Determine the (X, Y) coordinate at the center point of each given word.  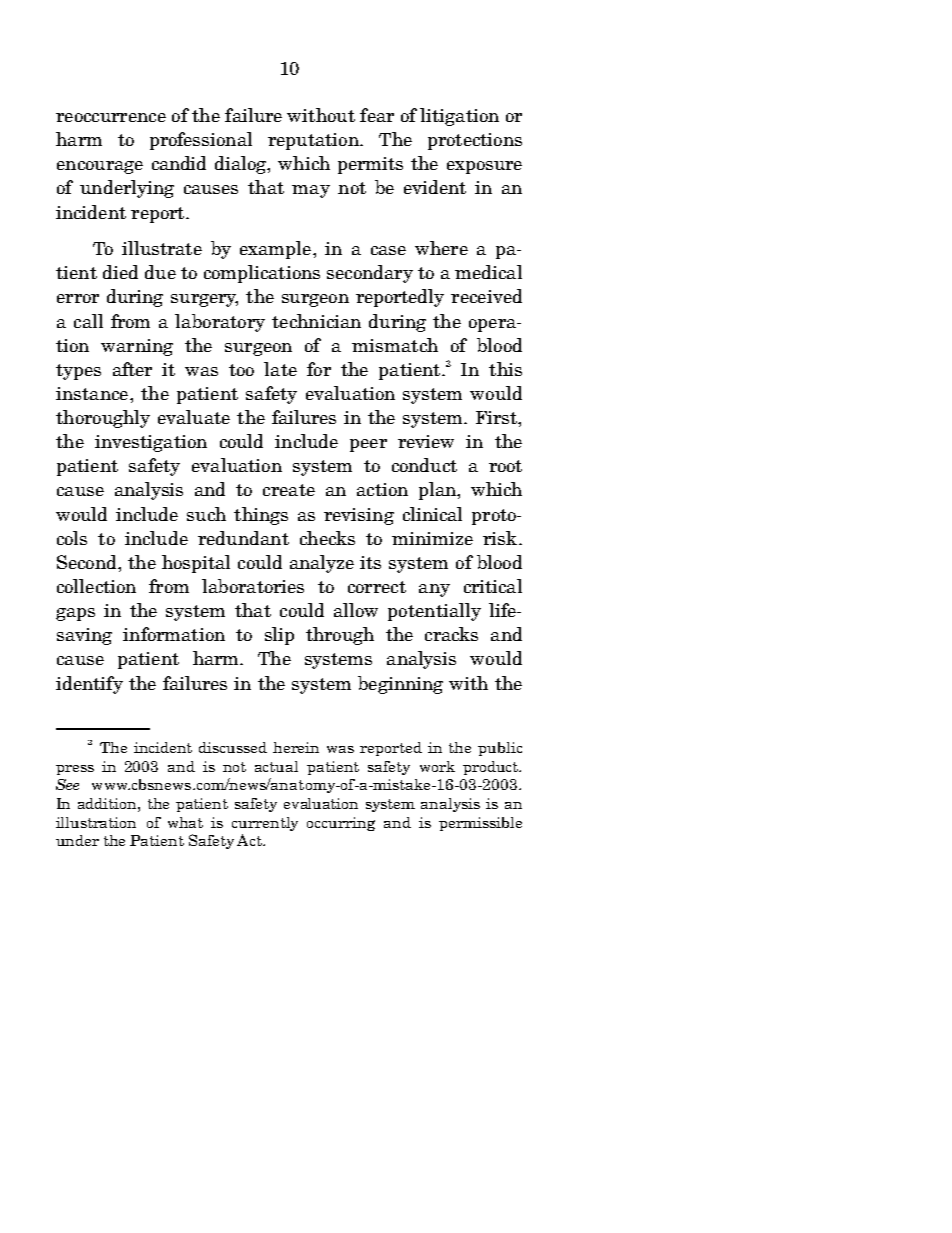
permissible (480, 824)
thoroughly (103, 419)
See (67, 784)
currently (265, 824)
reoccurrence (111, 117)
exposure (484, 167)
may (311, 191)
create (289, 490)
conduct (424, 465)
